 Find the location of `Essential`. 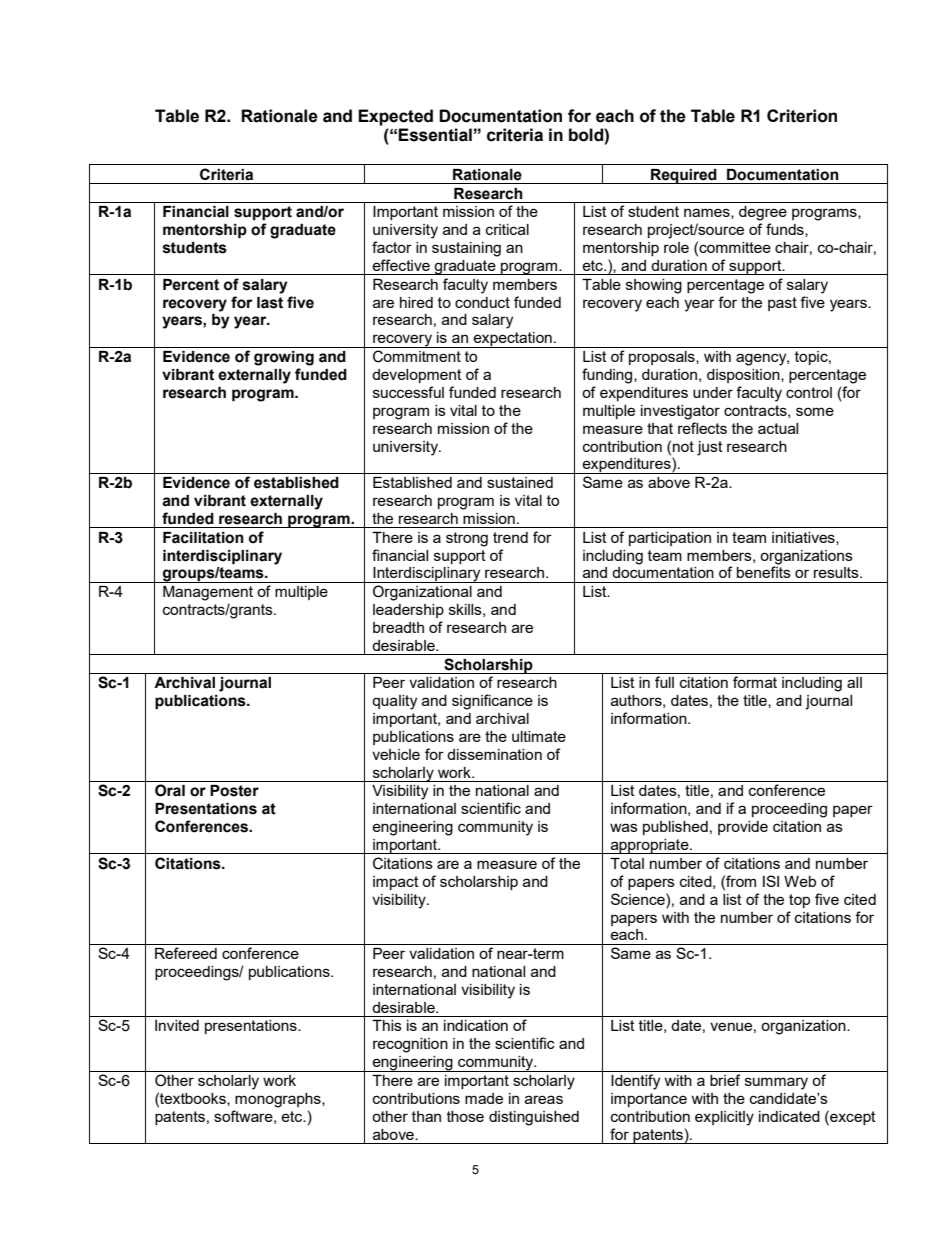

Essential is located at coordinates (435, 135).
